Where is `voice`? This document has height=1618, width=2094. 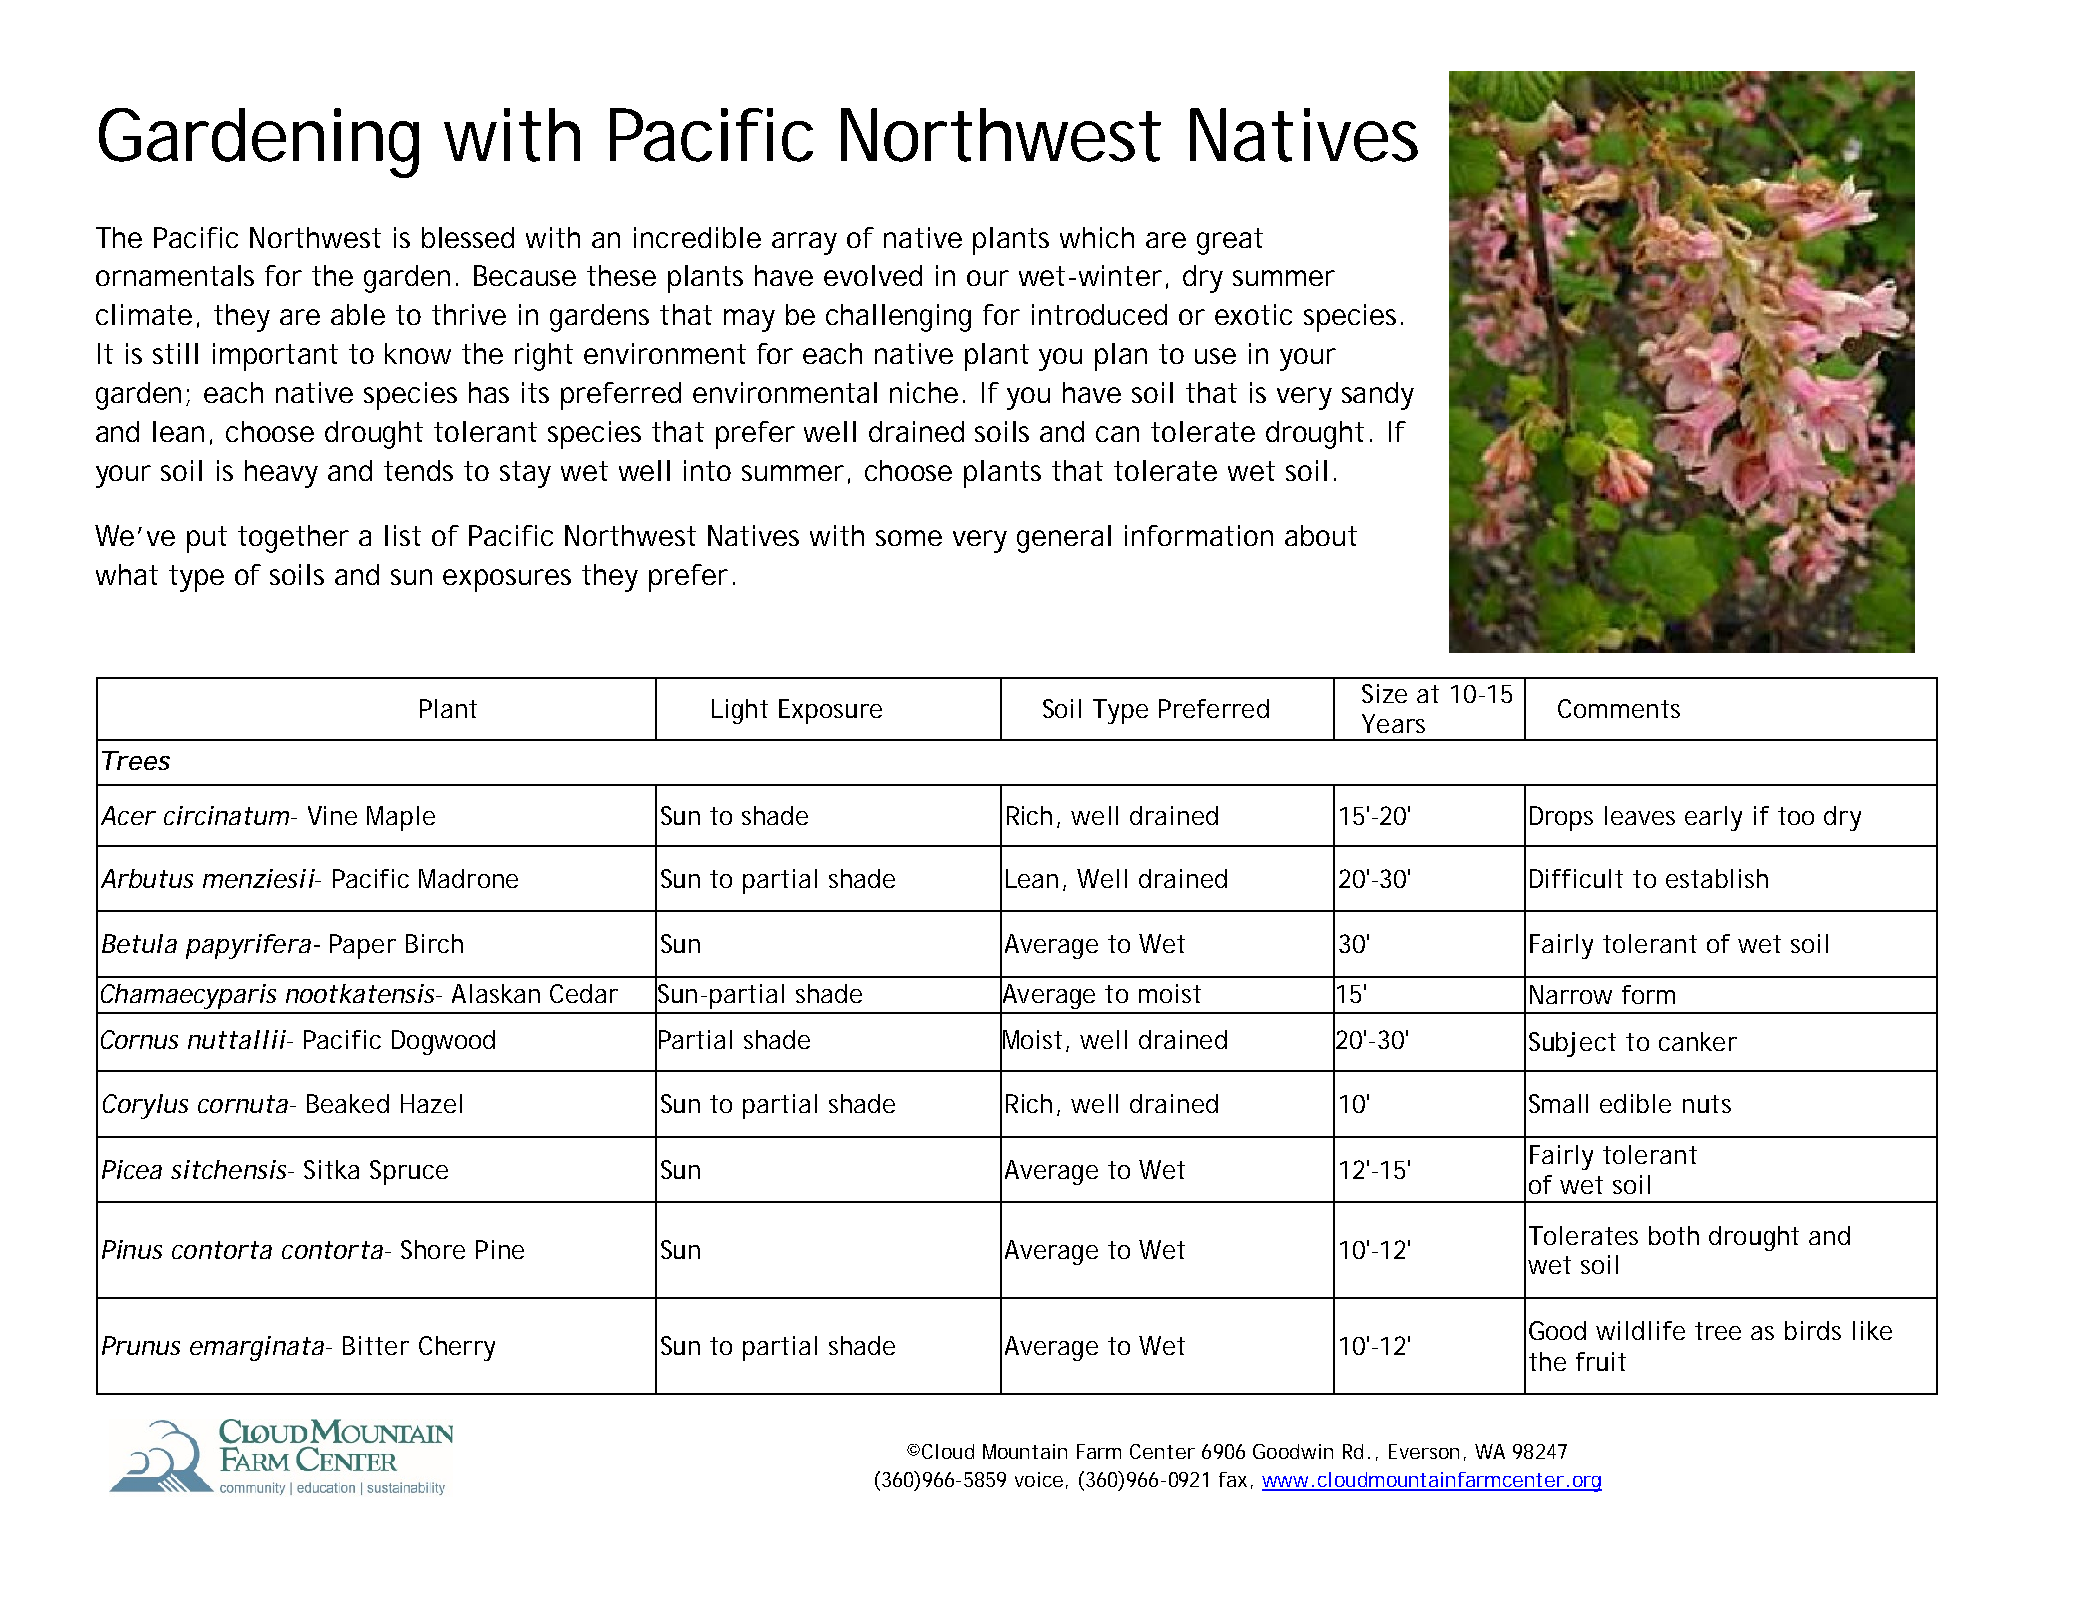
voice is located at coordinates (1039, 1479).
